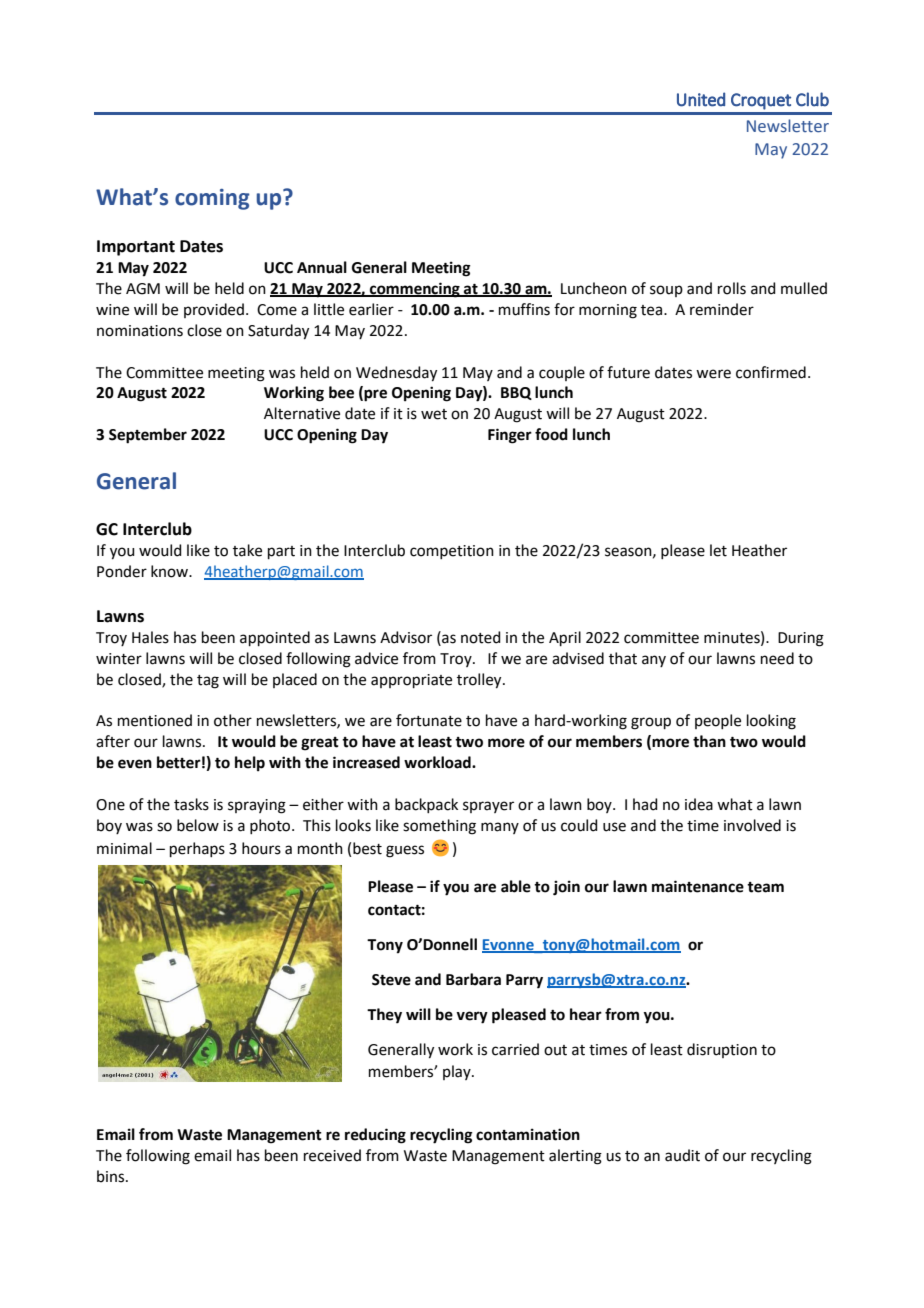  Describe the element at coordinates (212, 199) in the screenshot. I see `coming` at that location.
